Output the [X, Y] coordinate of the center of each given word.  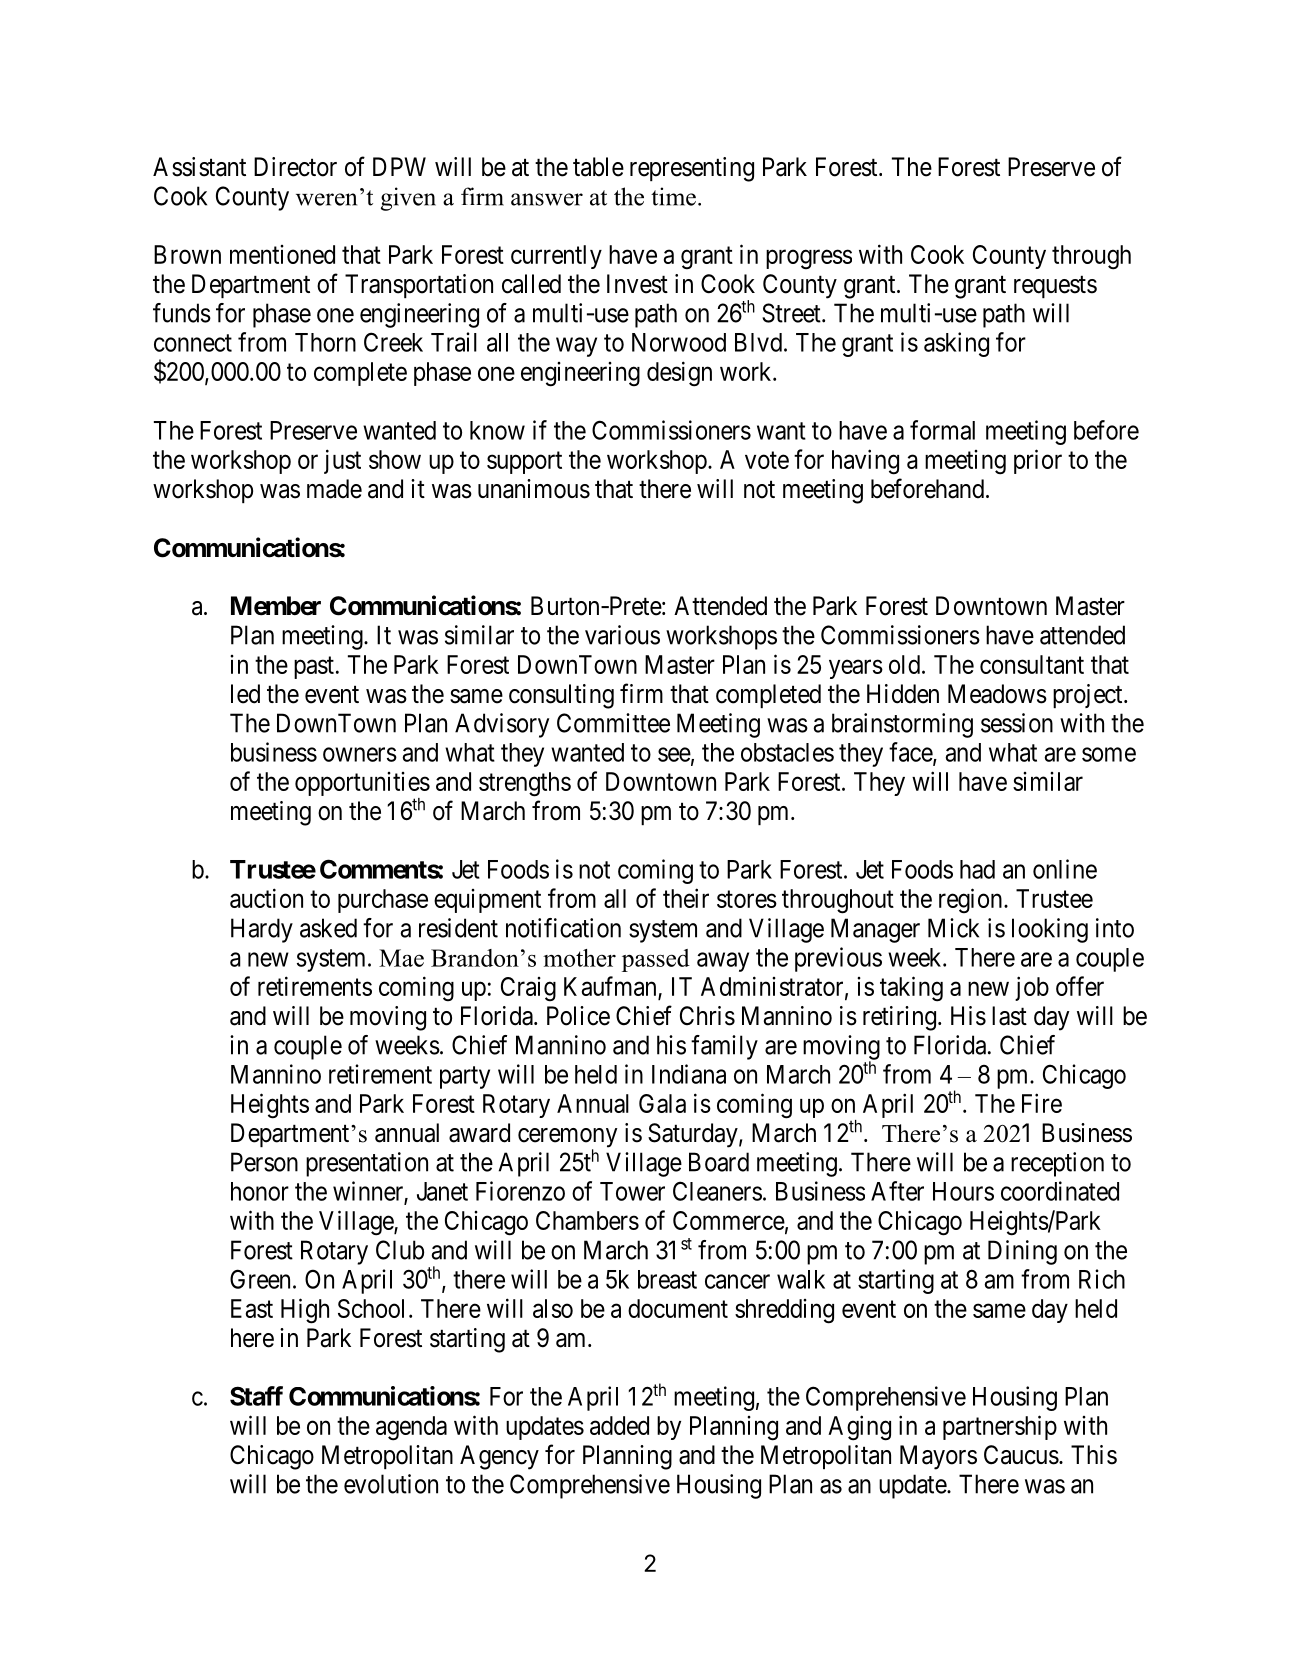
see [674, 754]
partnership [1000, 1427]
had [977, 869]
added [619, 1425]
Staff [256, 1396]
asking [956, 344]
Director [295, 167]
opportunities [362, 785]
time [673, 196]
